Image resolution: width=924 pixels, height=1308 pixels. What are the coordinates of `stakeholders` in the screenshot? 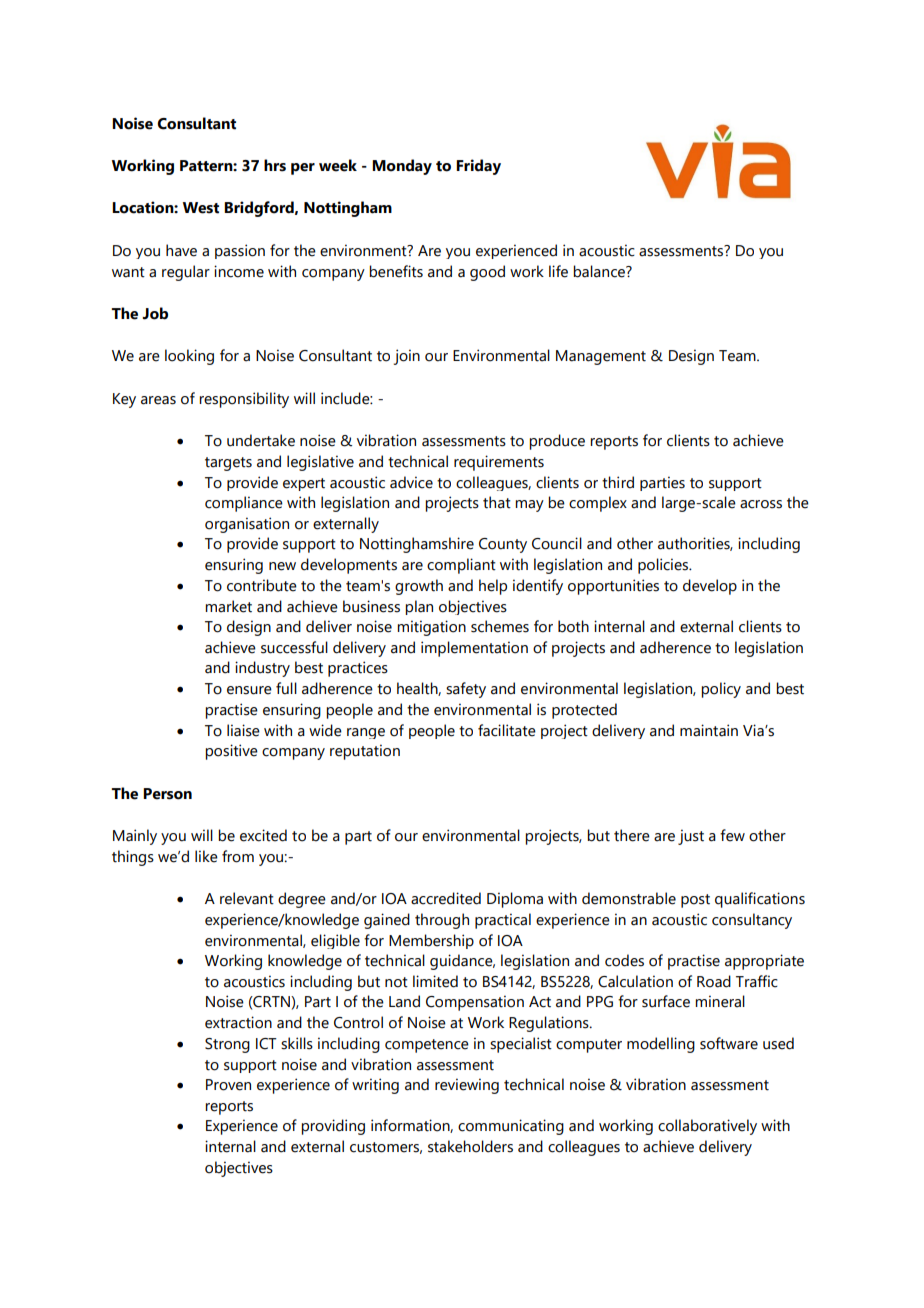 It's located at (470, 1146).
